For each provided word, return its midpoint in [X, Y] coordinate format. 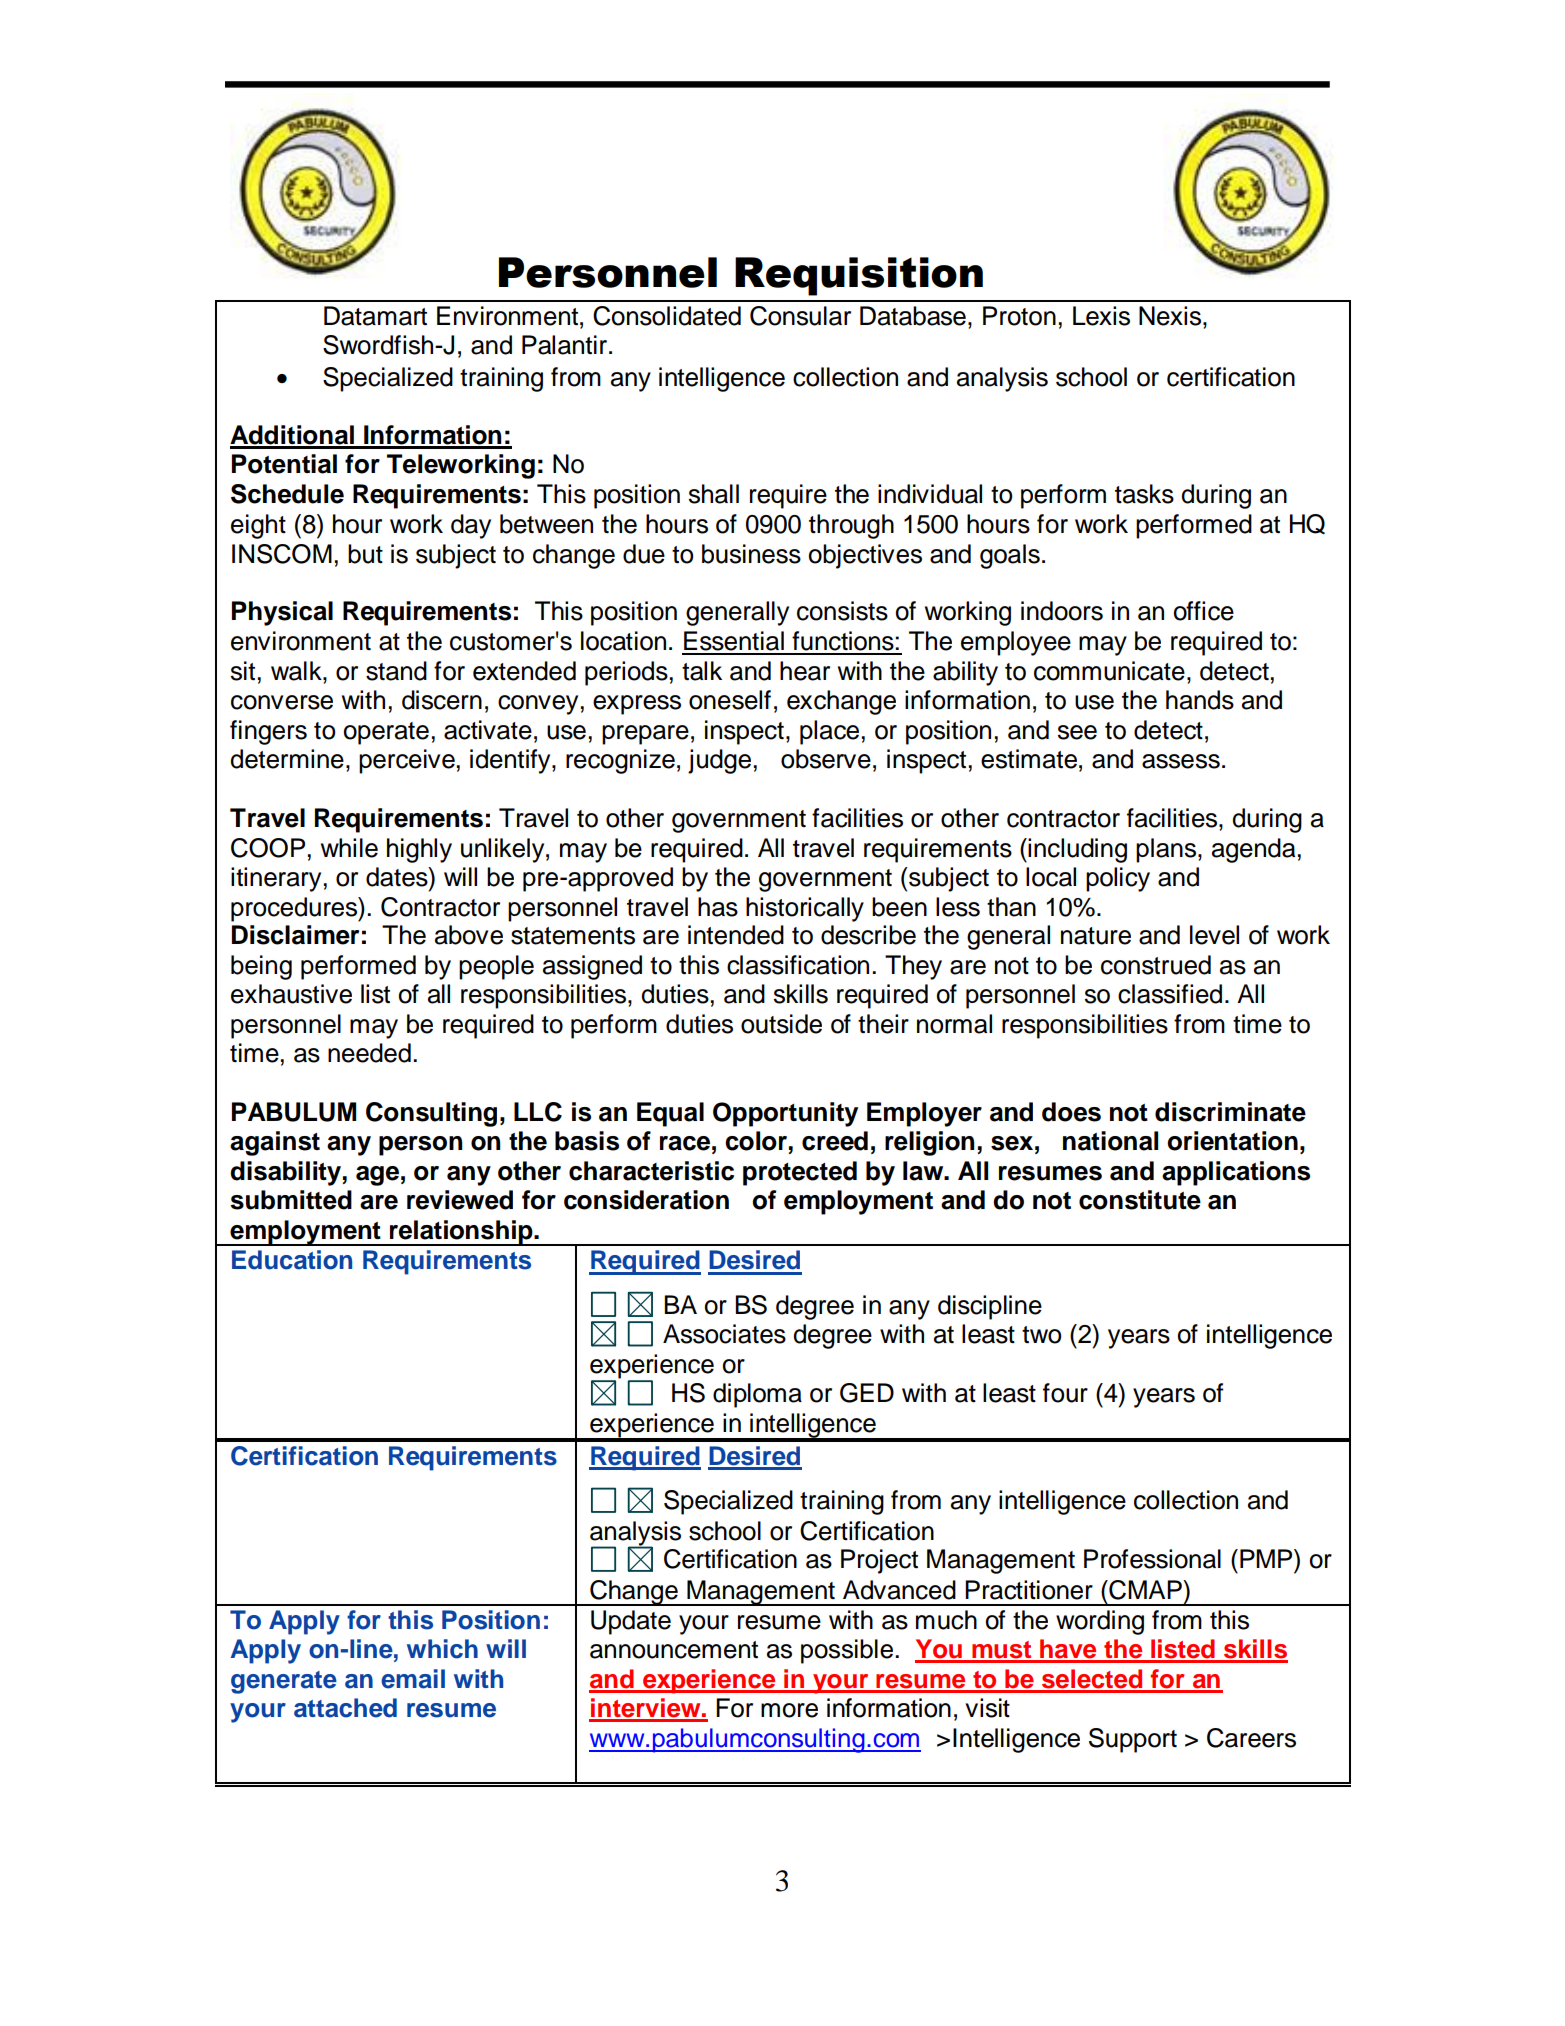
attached [345, 1708]
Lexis [1101, 316]
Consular [800, 316]
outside [781, 1024]
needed [369, 1053]
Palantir [566, 345]
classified [1170, 994]
